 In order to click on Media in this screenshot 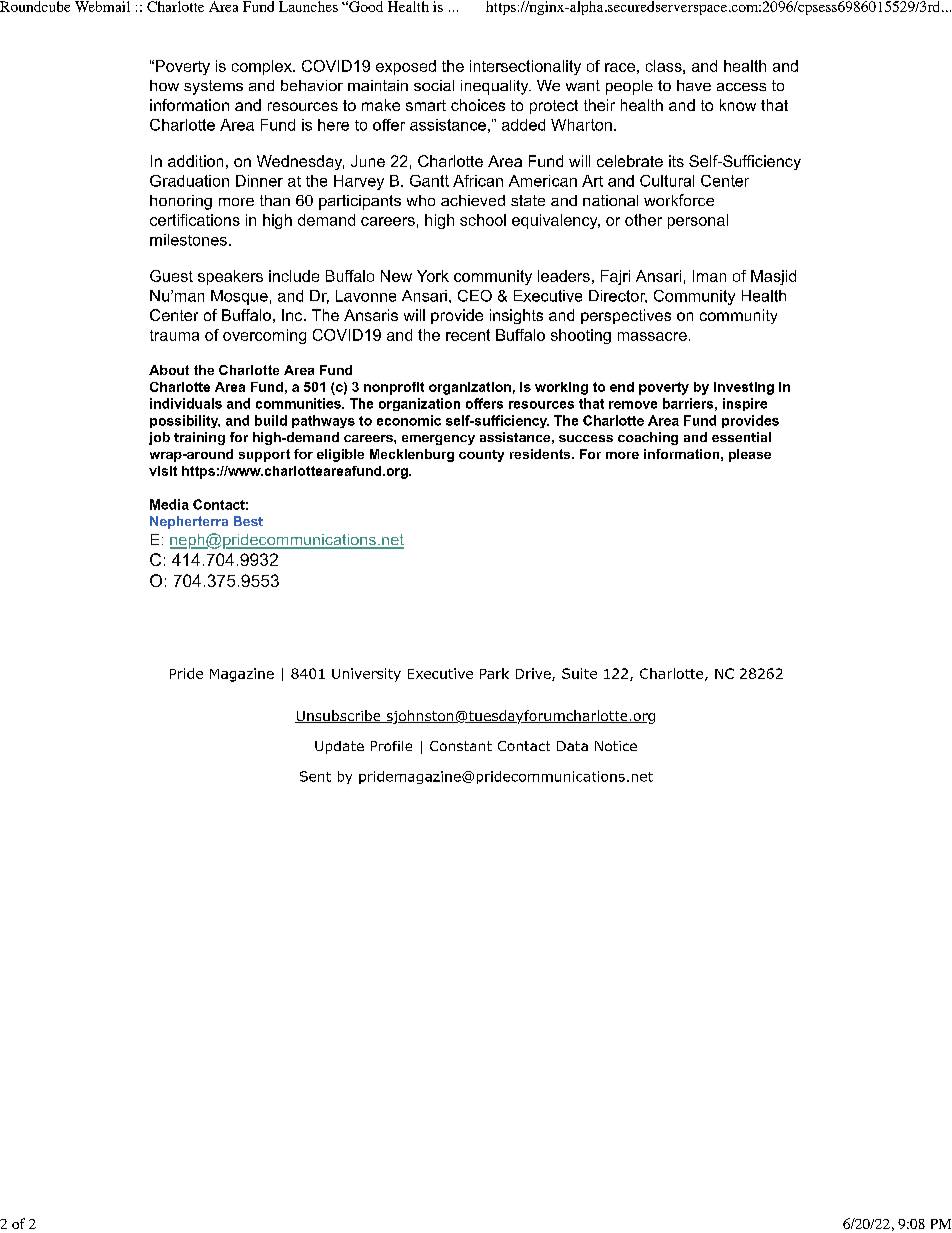, I will do `click(169, 504)`.
